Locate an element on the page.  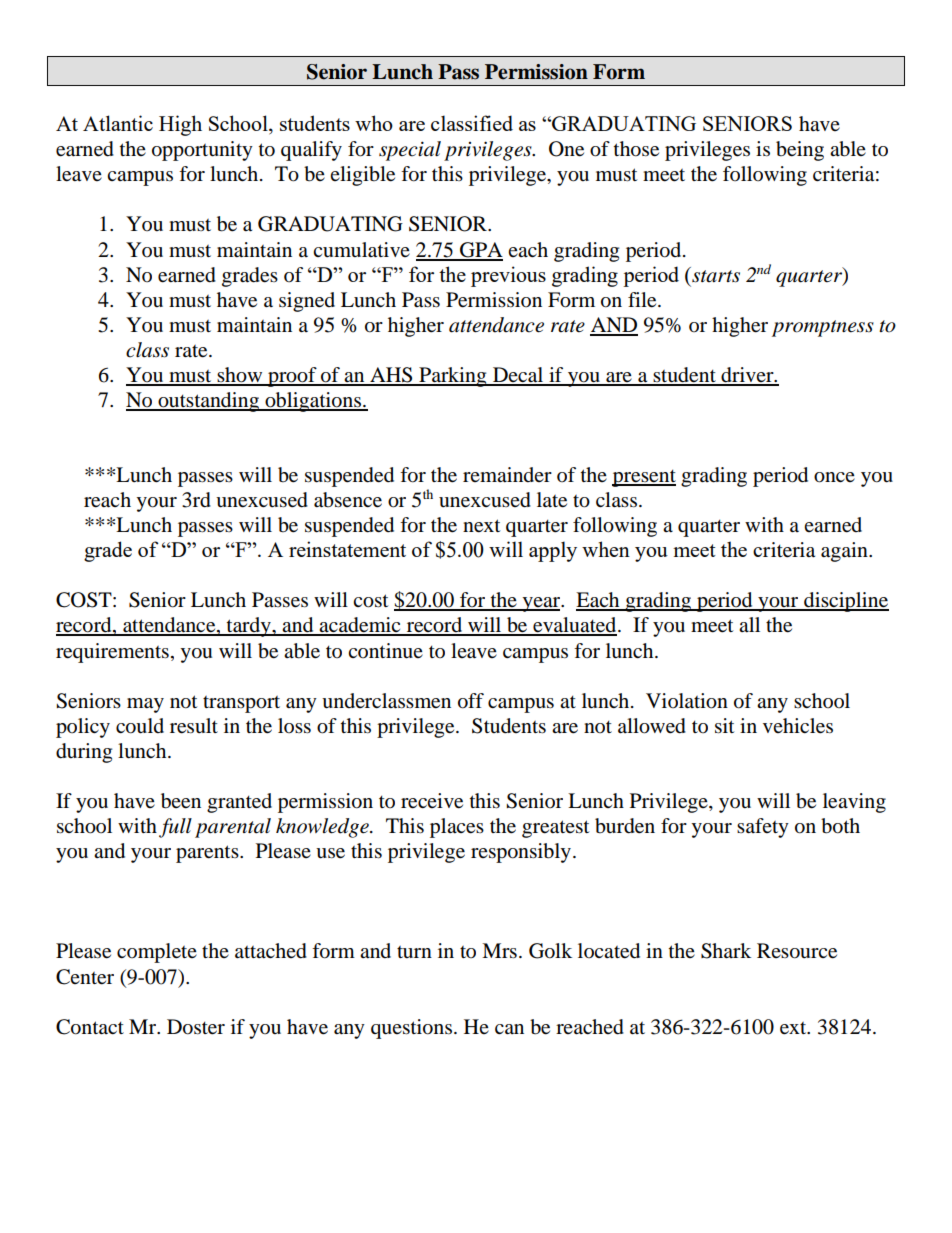
opportunity is located at coordinates (202, 151).
